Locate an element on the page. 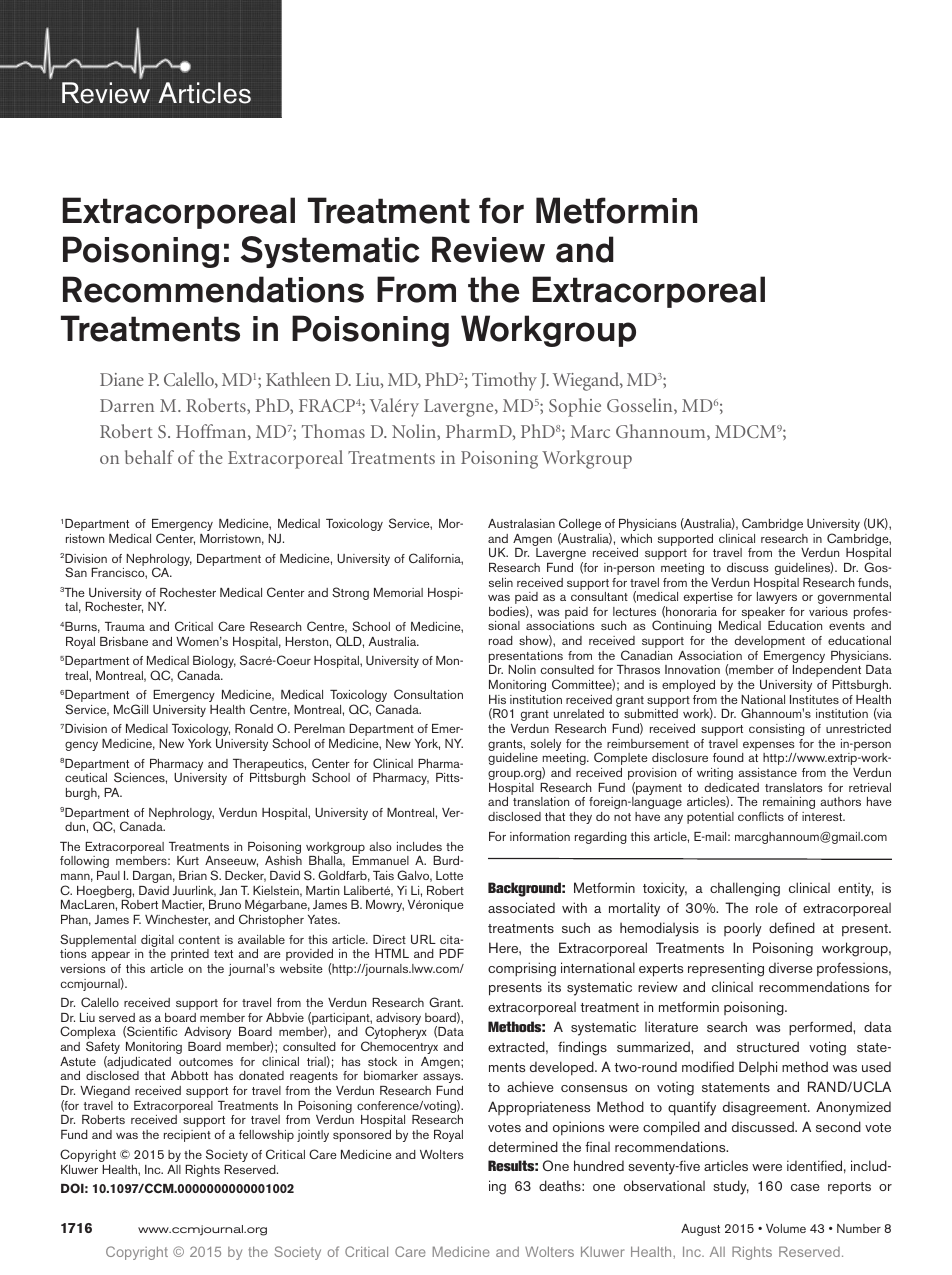  Timothy is located at coordinates (504, 381).
